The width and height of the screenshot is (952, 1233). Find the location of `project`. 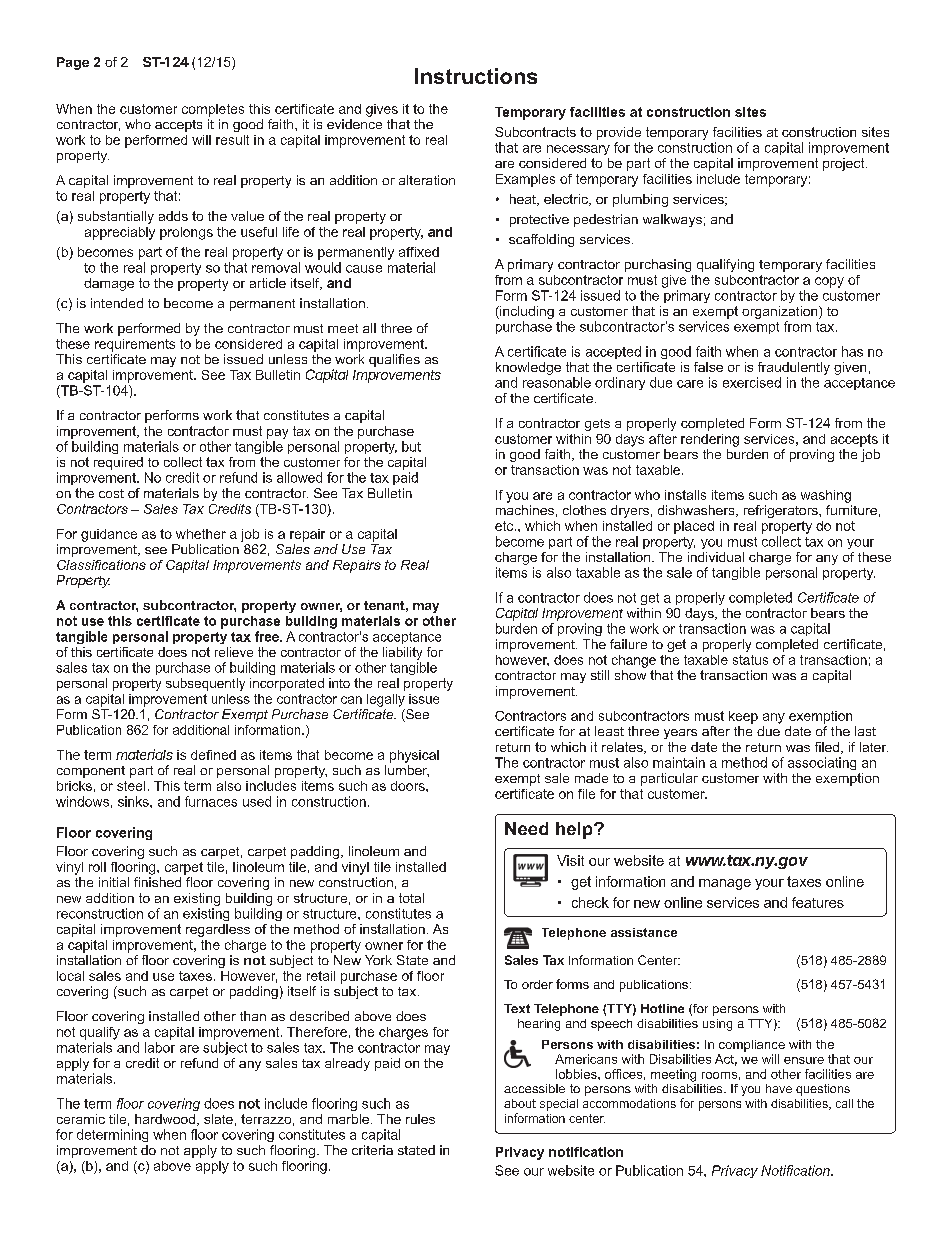

project is located at coordinates (845, 164).
